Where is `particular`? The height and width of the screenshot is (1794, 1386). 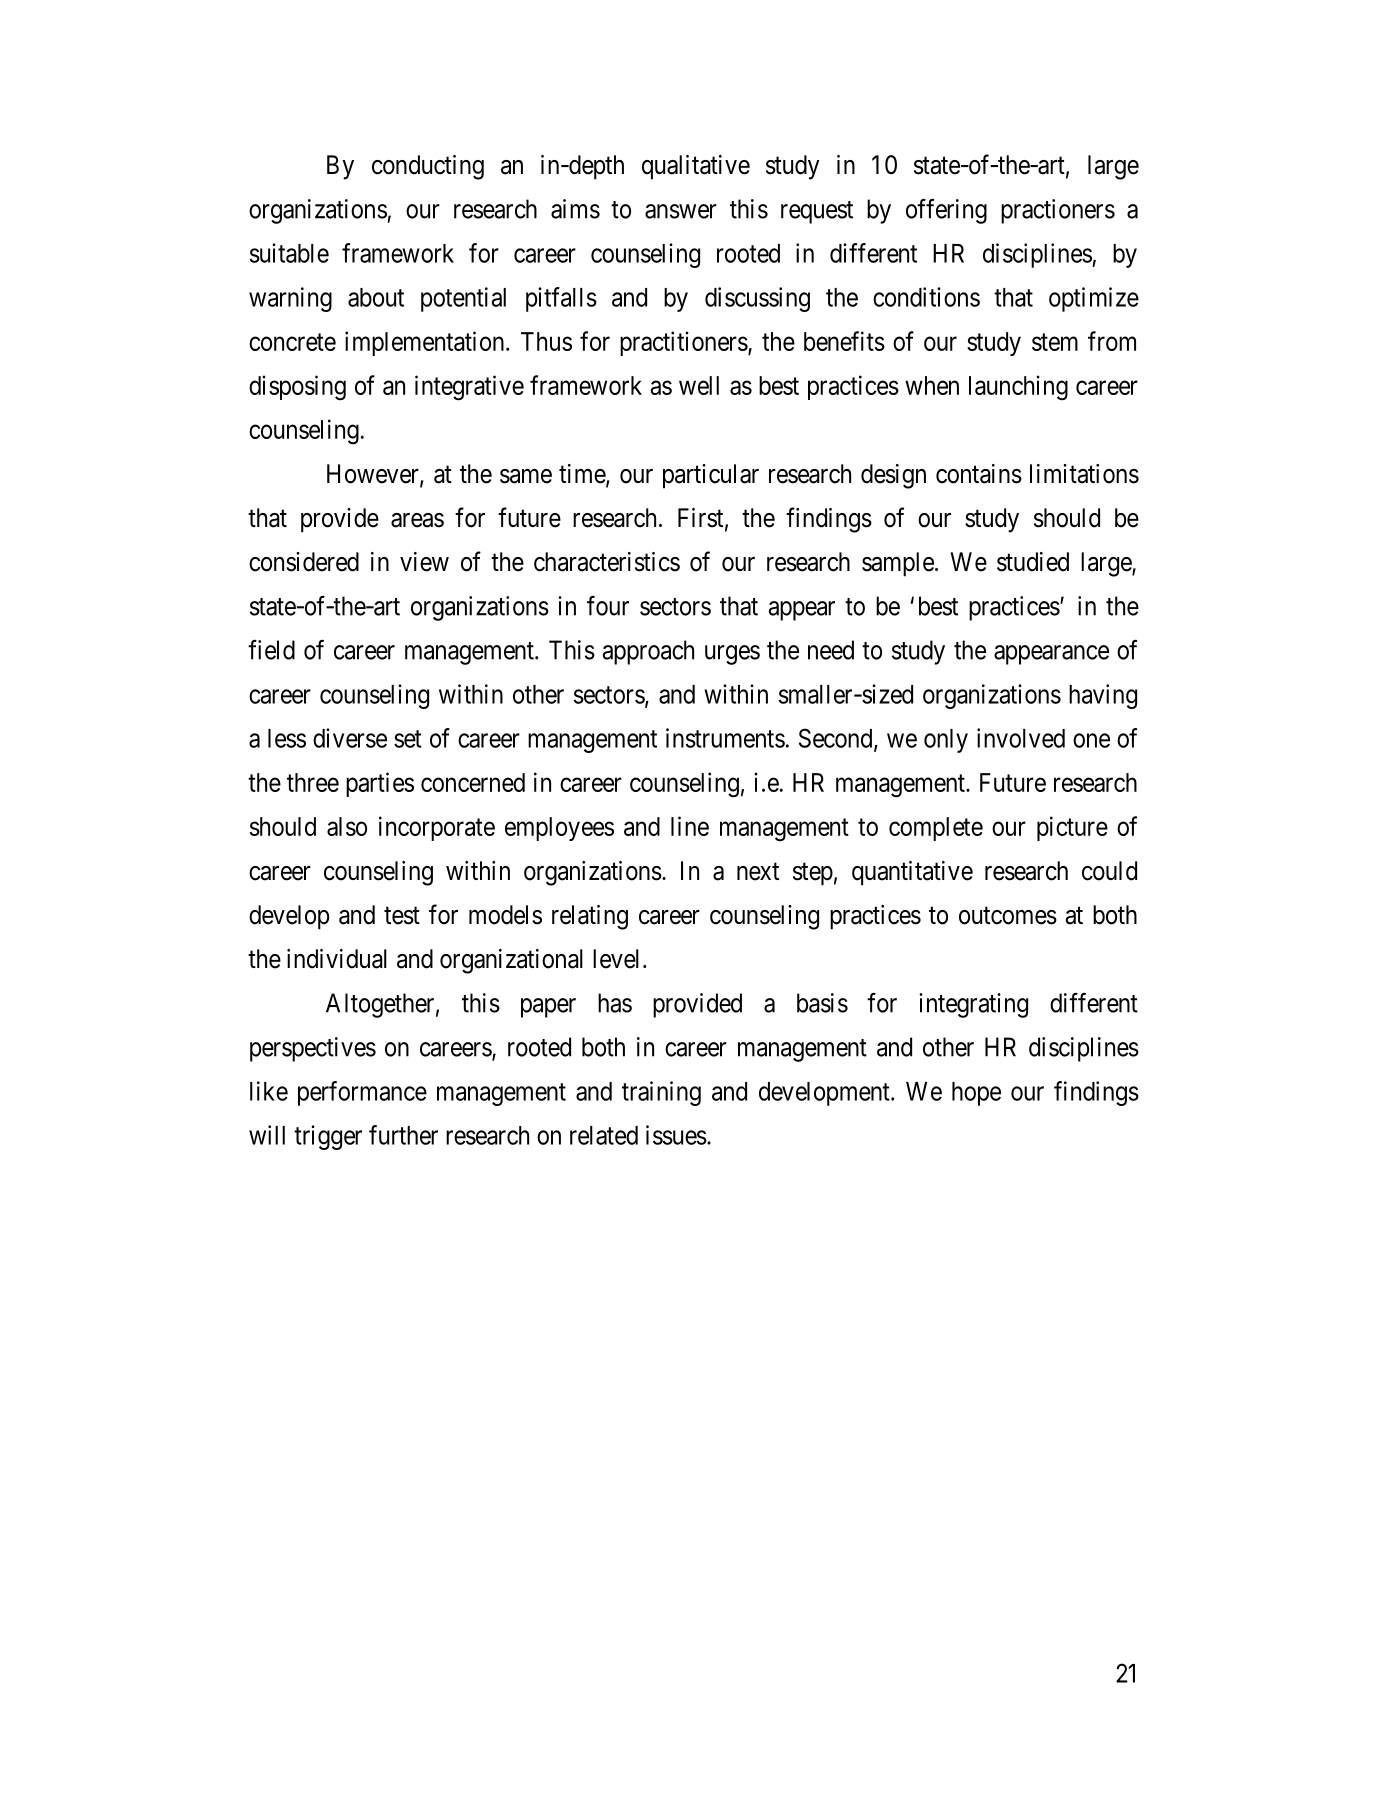 particular is located at coordinates (711, 476).
